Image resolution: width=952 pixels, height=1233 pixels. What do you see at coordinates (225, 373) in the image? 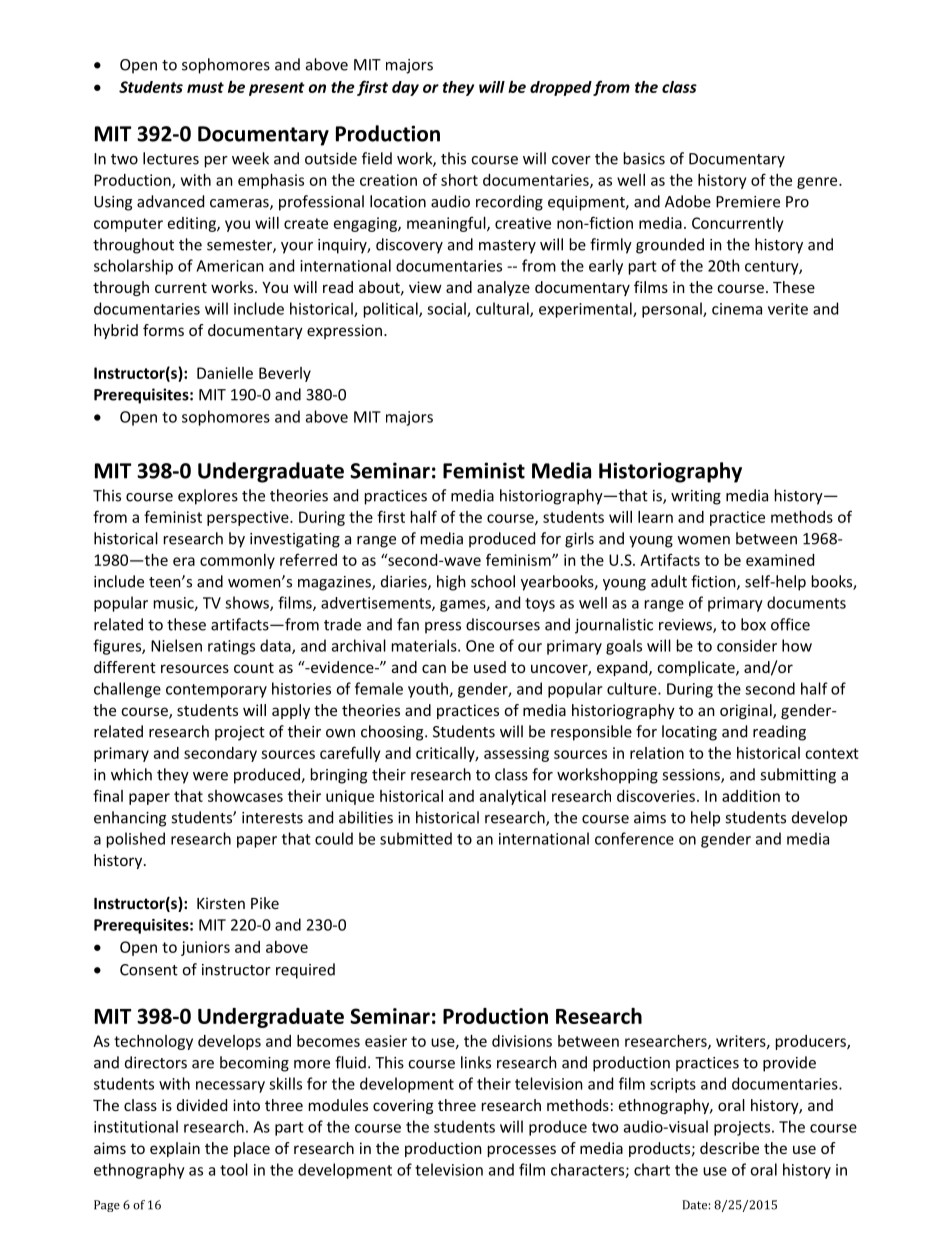
I see `Danielle` at bounding box center [225, 373].
